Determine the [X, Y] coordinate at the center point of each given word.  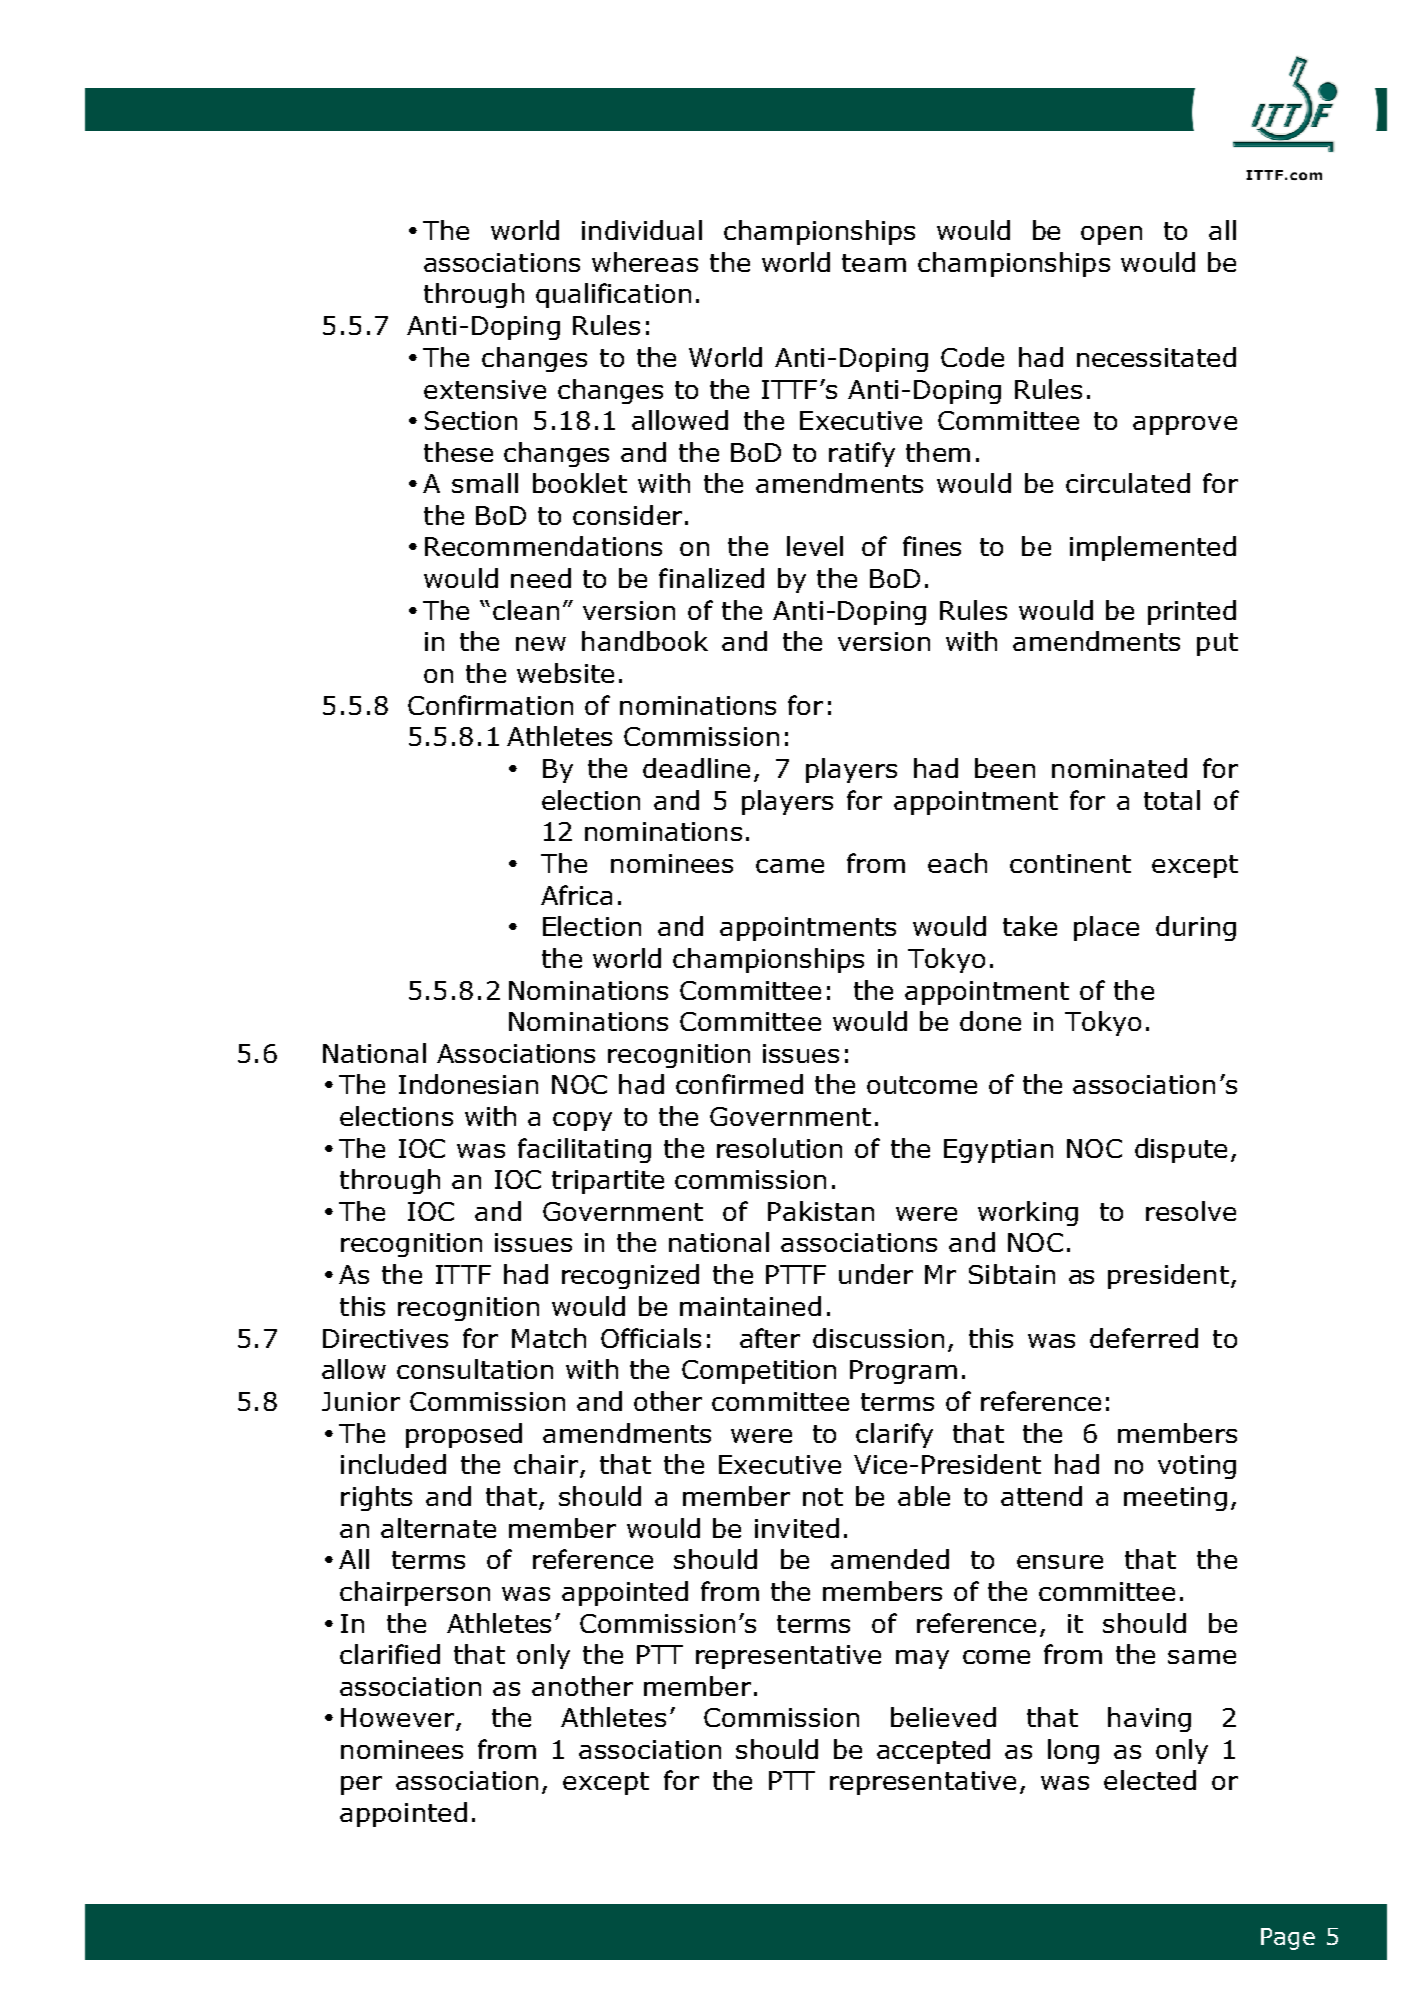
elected [1150, 1780]
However [397, 1717]
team [874, 263]
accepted [933, 1751]
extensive [485, 389]
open [1111, 235]
